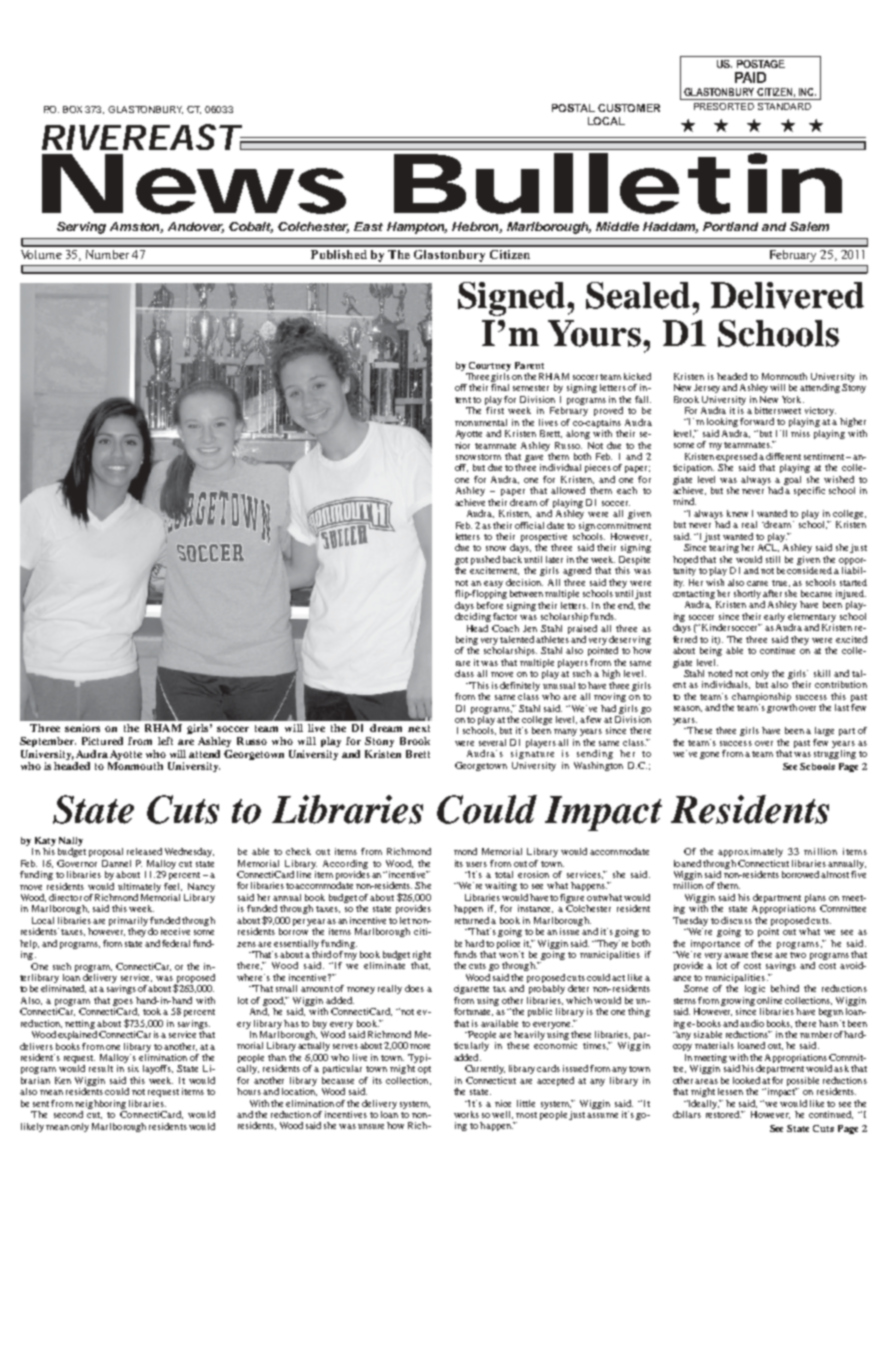 Image resolution: width=887 pixels, height=1372 pixels. Describe the element at coordinates (144, 851) in the image. I see `released` at that location.
